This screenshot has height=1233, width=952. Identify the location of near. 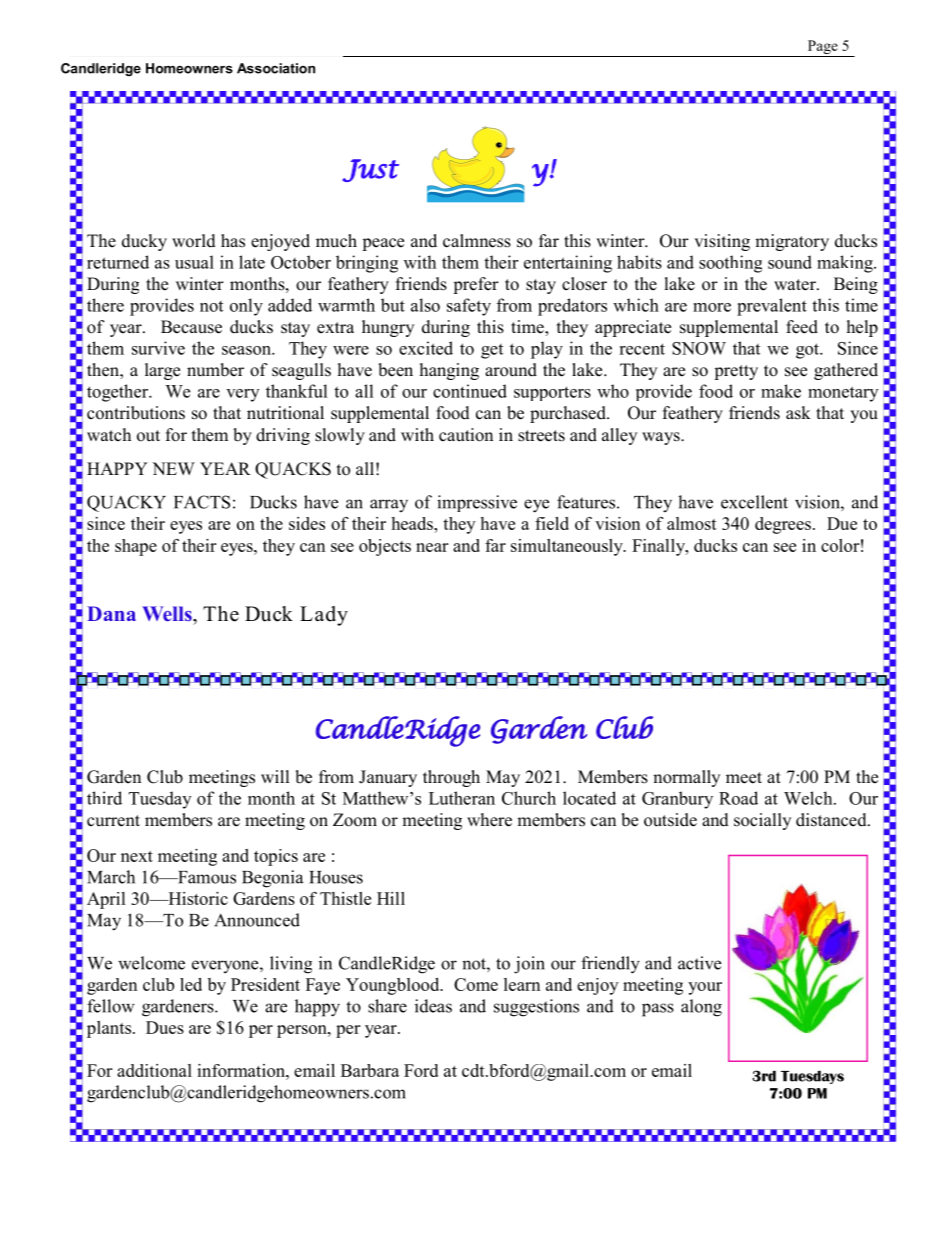
(432, 547).
